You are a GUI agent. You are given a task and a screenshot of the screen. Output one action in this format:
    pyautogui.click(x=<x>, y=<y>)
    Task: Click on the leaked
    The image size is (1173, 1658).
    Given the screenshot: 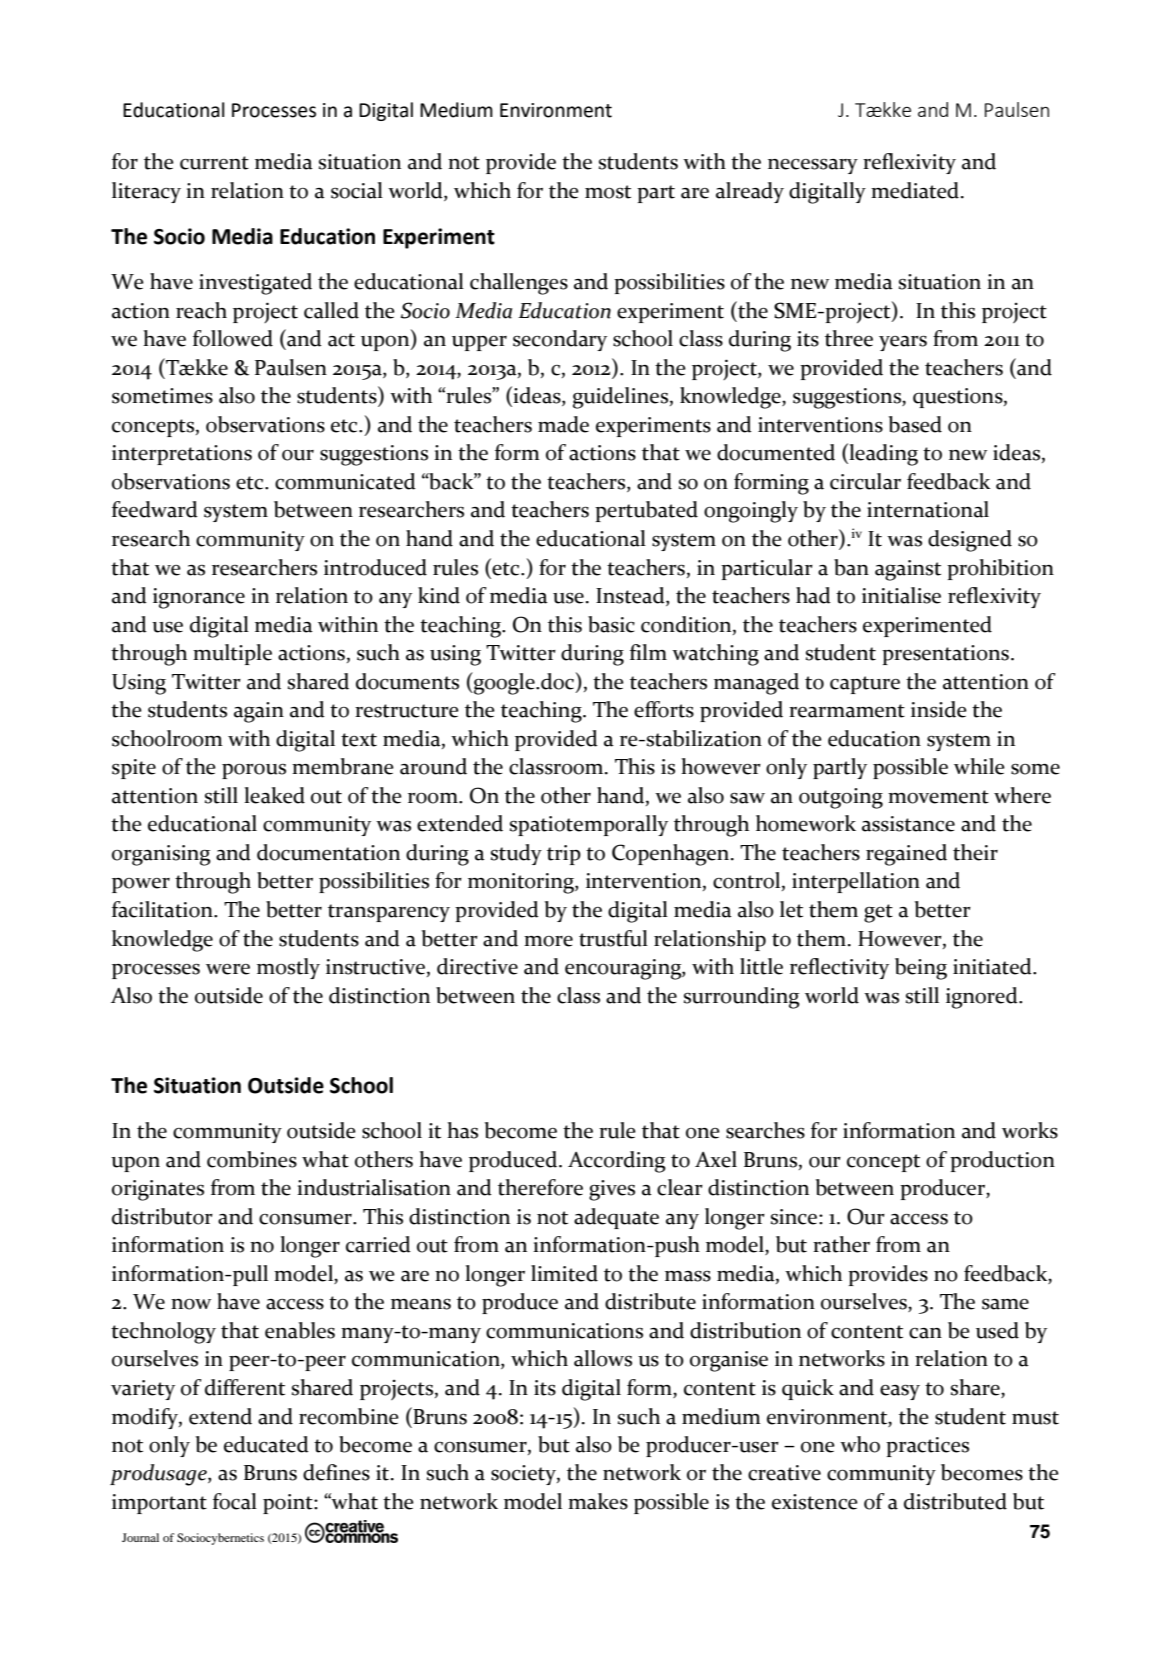 What is the action you would take?
    pyautogui.click(x=274, y=795)
